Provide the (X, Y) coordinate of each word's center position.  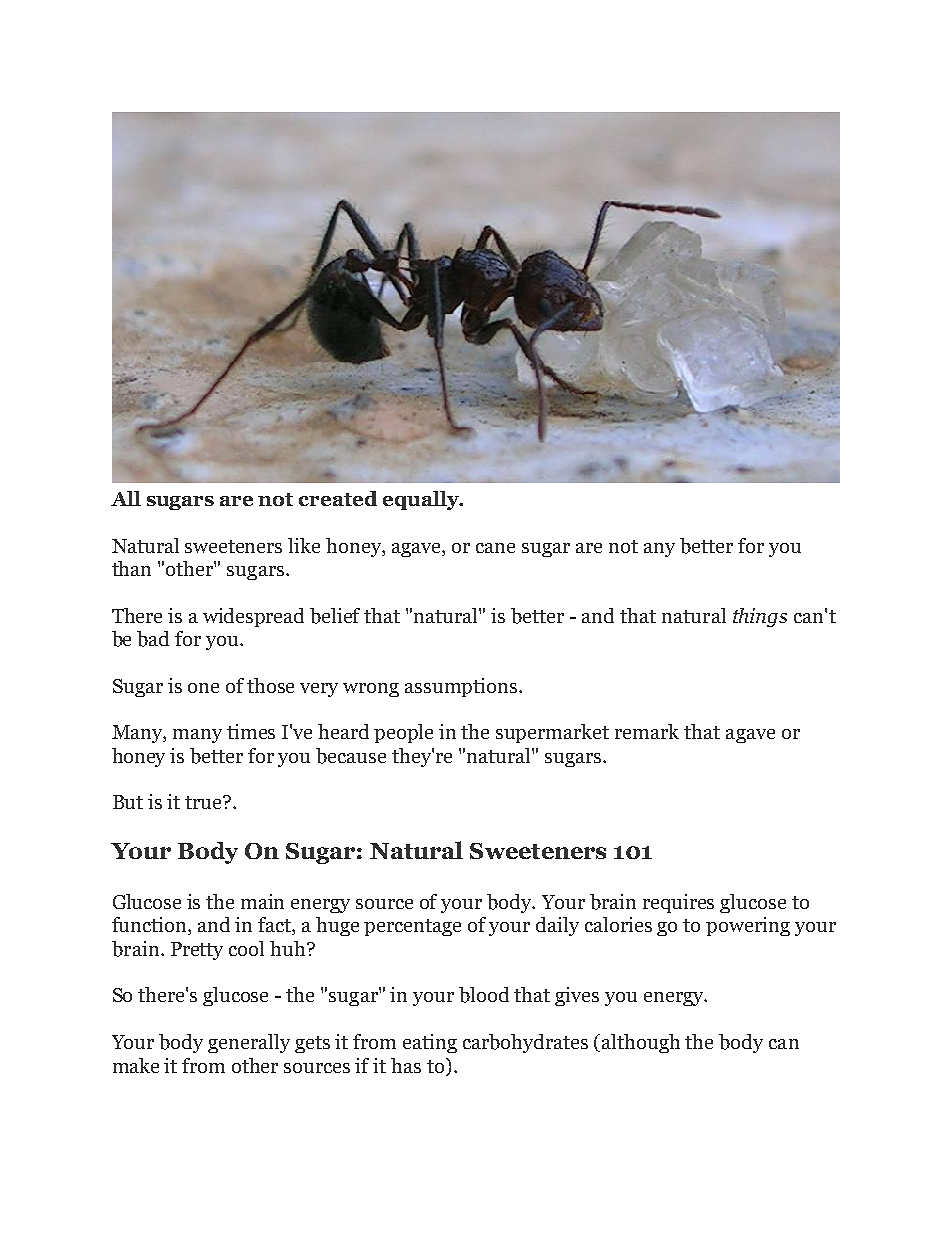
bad (153, 639)
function (150, 926)
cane (495, 548)
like (304, 545)
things (760, 617)
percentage (412, 927)
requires (678, 903)
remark (647, 731)
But (128, 802)
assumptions (462, 687)
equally (422, 500)
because (351, 756)
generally (249, 1043)
